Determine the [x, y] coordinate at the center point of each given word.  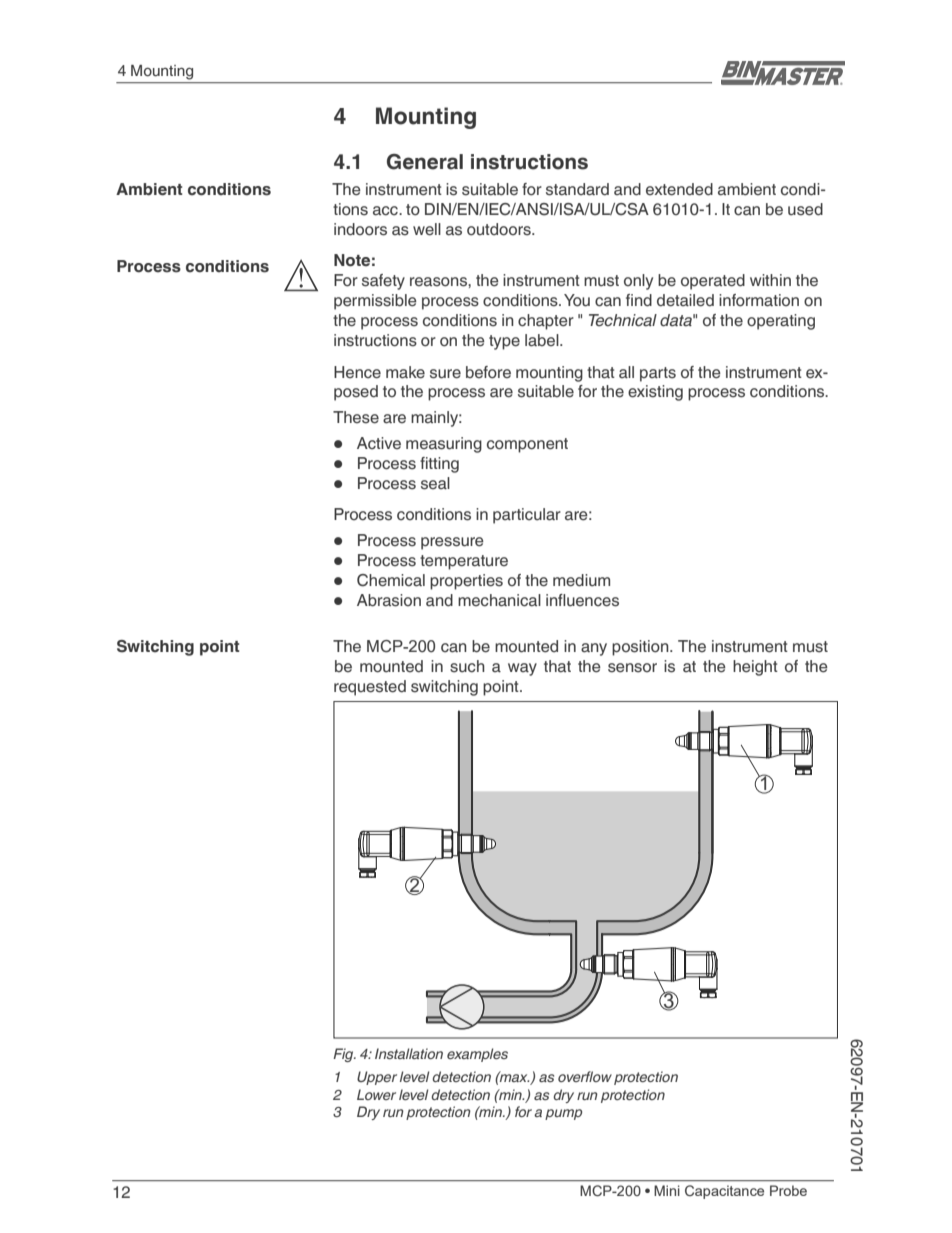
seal [435, 483]
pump [563, 1114]
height [755, 668]
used [805, 209]
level [413, 1094]
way [522, 669]
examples [477, 1055]
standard [577, 189]
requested [370, 688]
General [425, 162]
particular [527, 516]
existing [655, 393]
